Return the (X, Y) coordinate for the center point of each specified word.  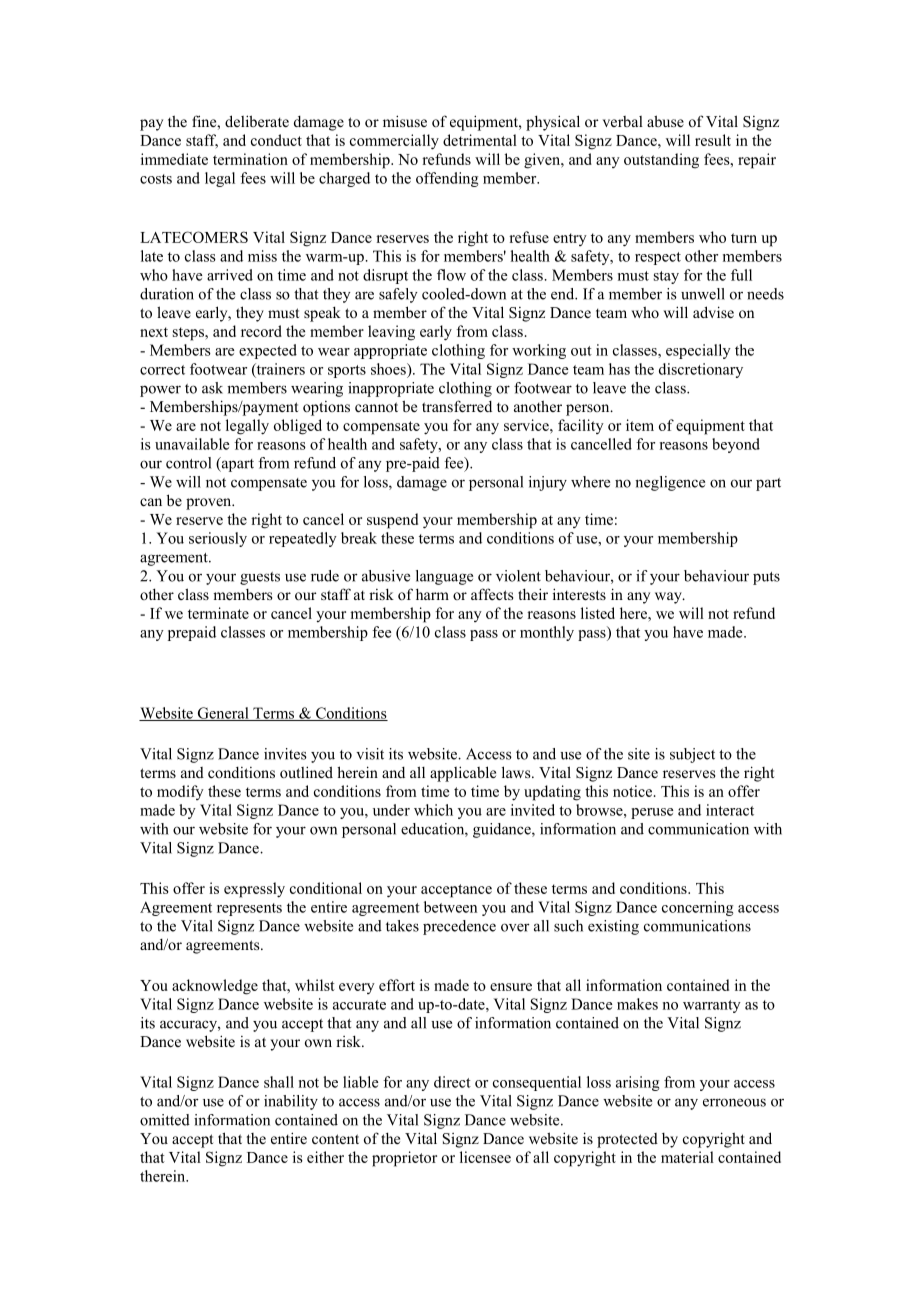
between (450, 907)
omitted (165, 1120)
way (669, 598)
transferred (457, 406)
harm (432, 594)
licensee (485, 1157)
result (713, 140)
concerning (697, 908)
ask (212, 388)
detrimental (480, 140)
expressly (254, 890)
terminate (218, 613)
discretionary (701, 370)
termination (250, 159)
